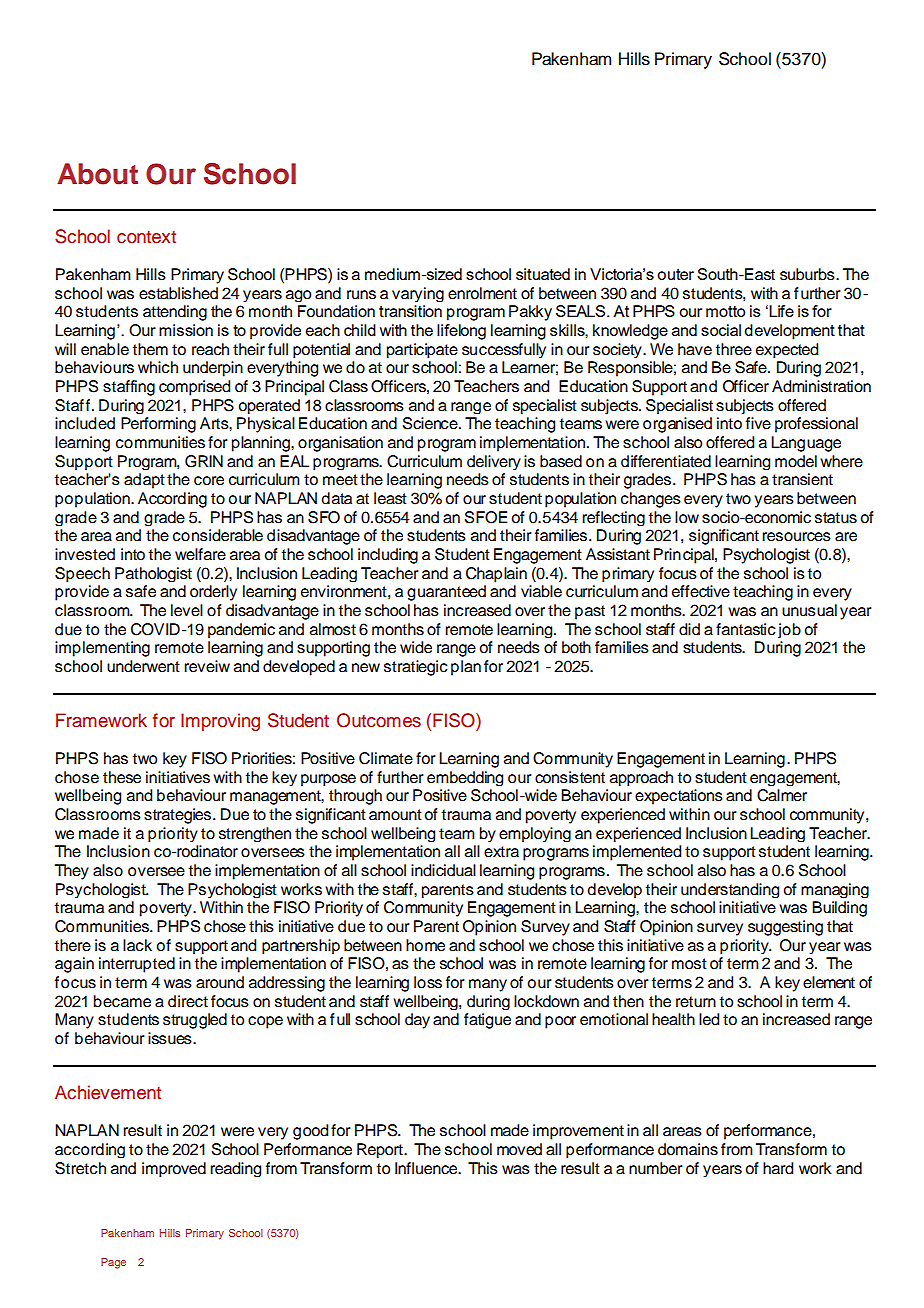 The width and height of the document is (924, 1308). I want to click on interrupted, so click(137, 965).
